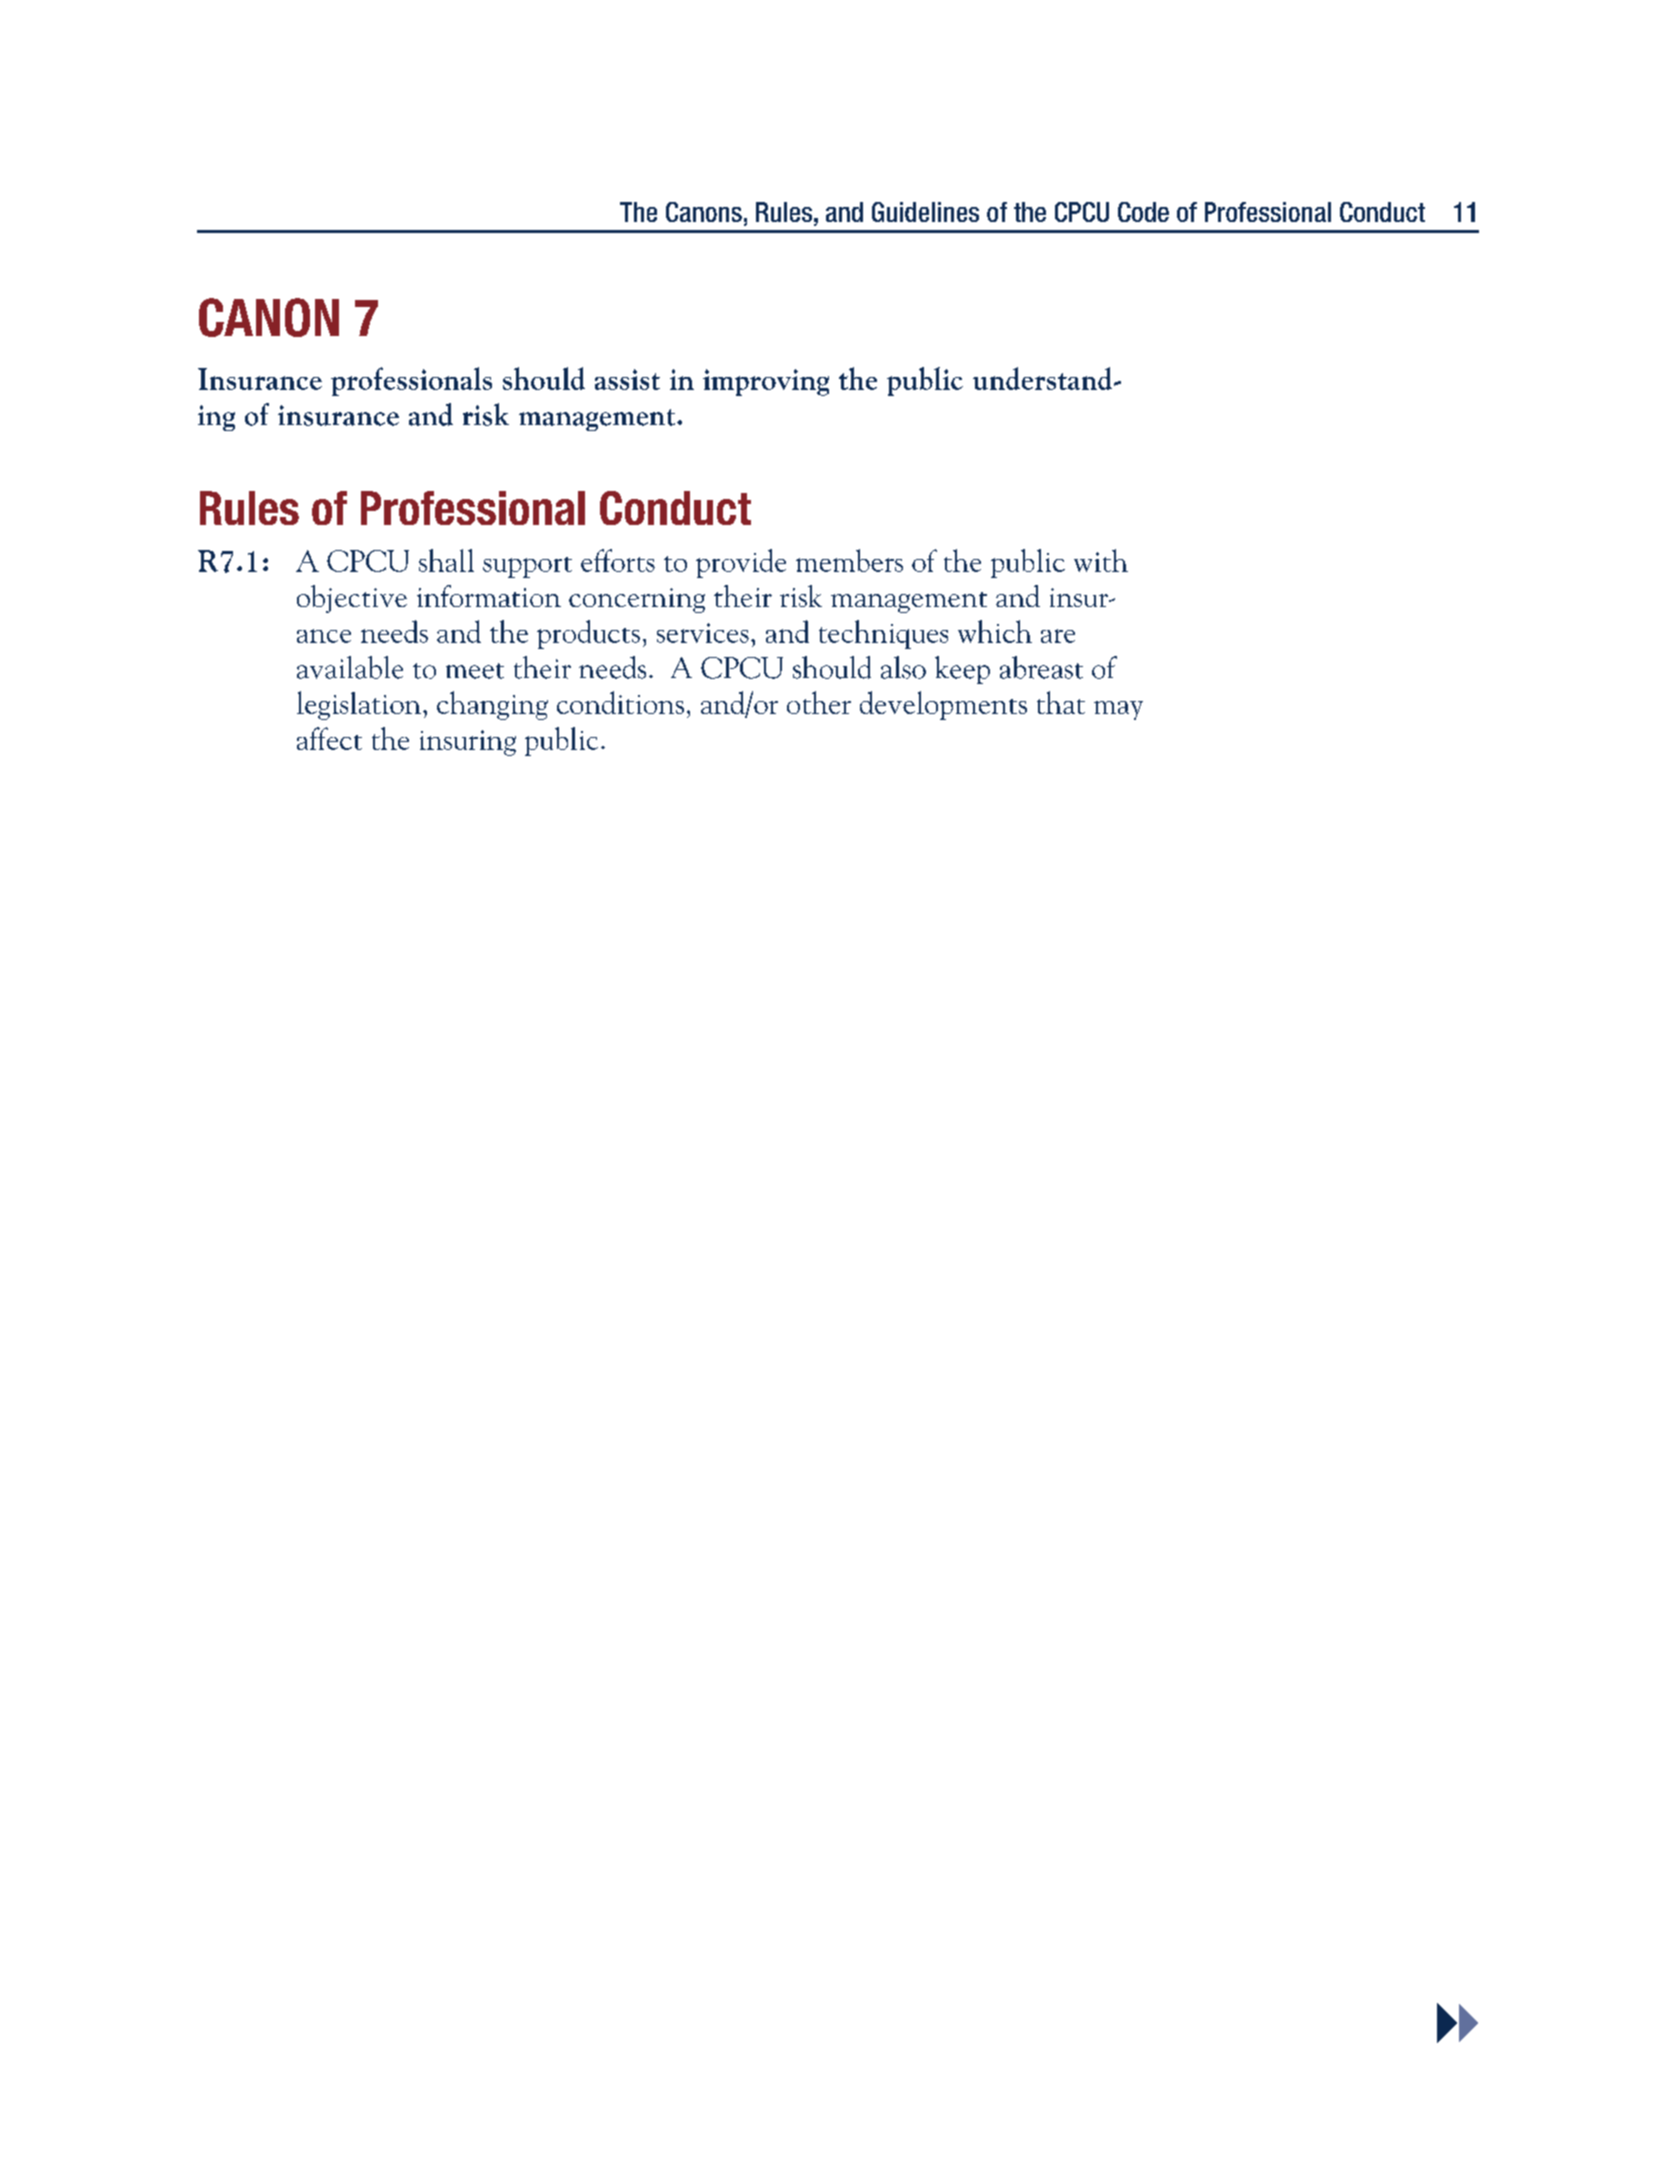 This image has height=2169, width=1676. I want to click on assist, so click(627, 379).
